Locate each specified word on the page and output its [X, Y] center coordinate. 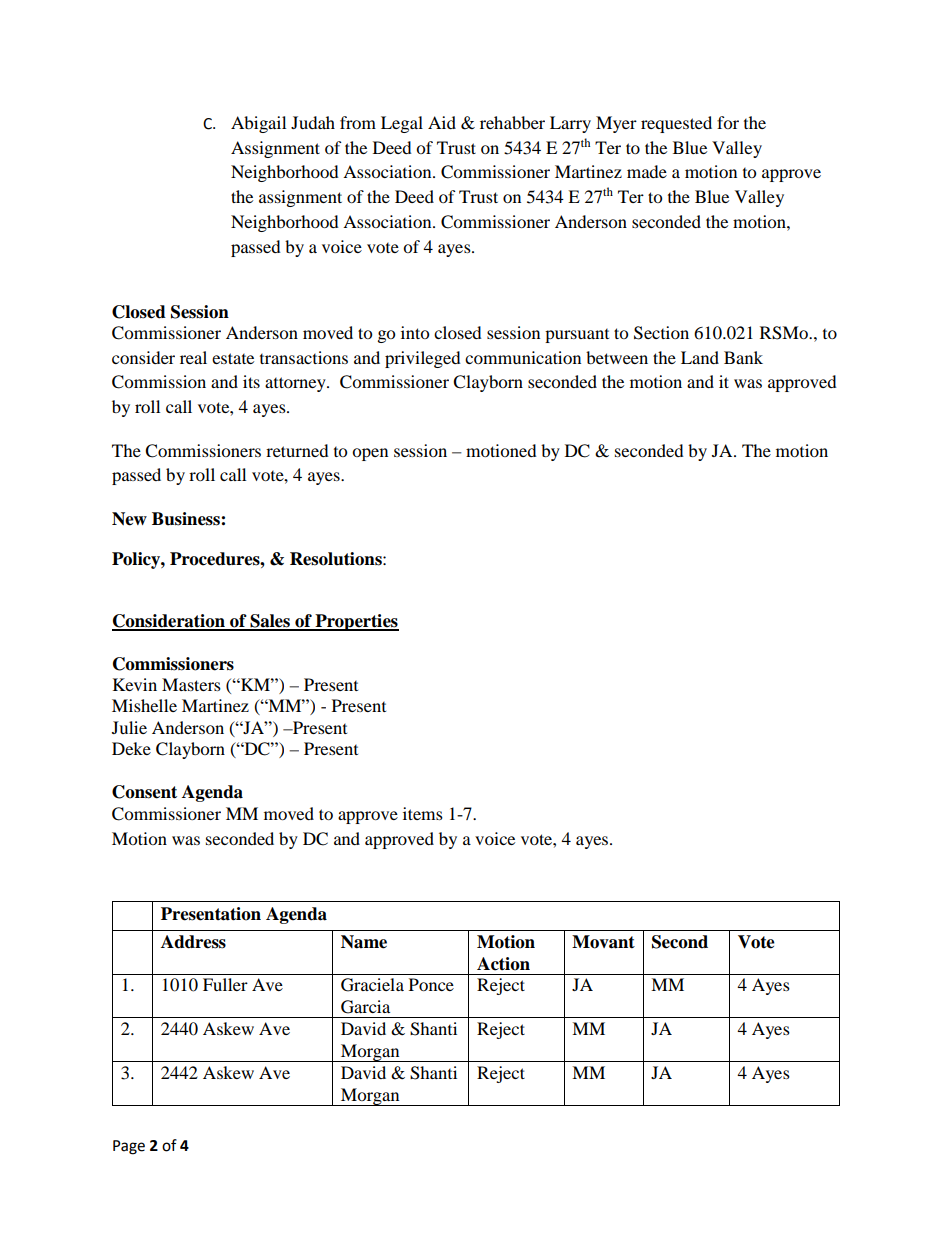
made [647, 171]
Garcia [365, 1007]
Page [129, 1147]
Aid [442, 122]
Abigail [258, 124]
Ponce [431, 984]
